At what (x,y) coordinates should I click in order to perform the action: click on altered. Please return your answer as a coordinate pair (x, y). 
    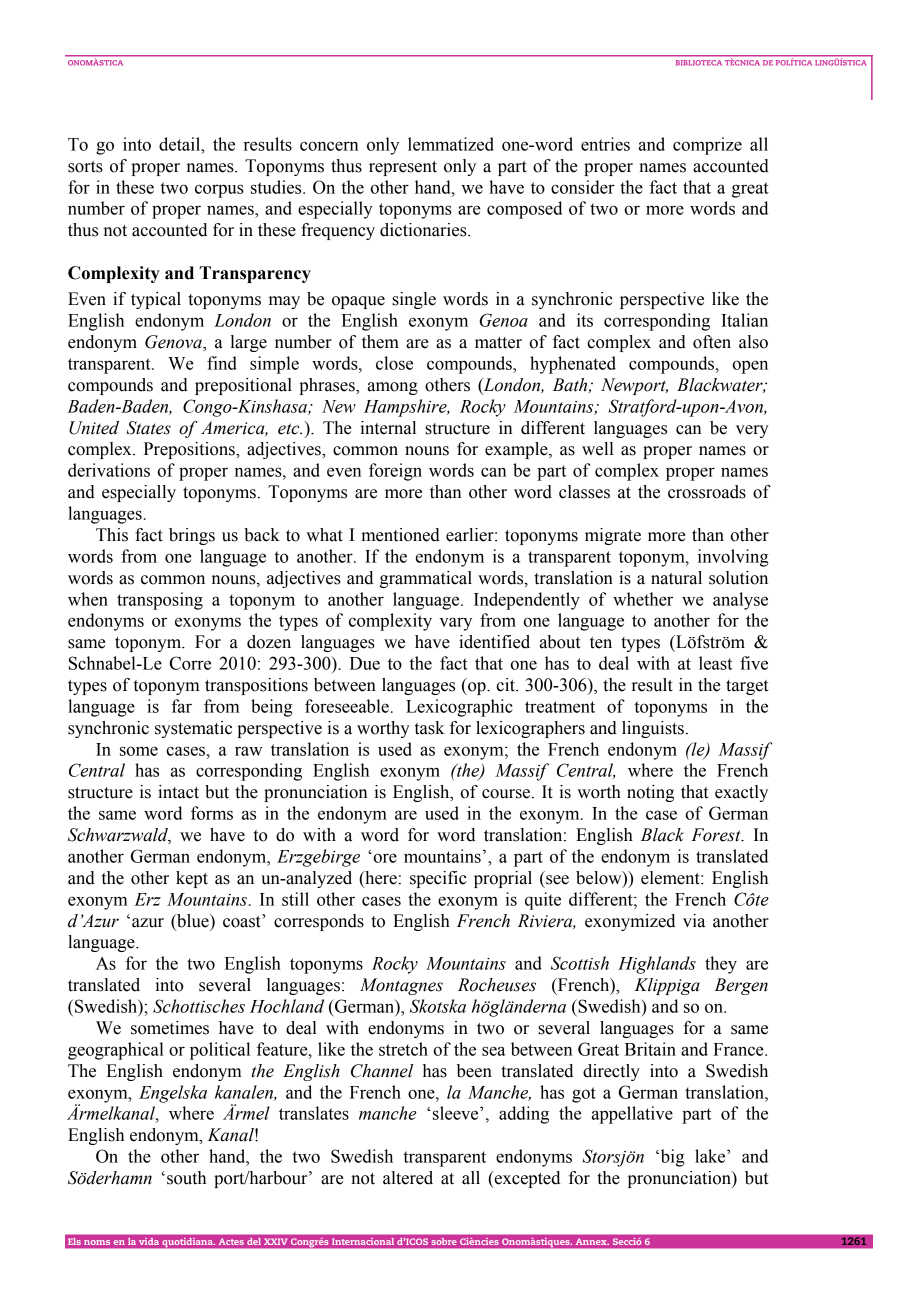
    Looking at the image, I should click on (408, 1178).
